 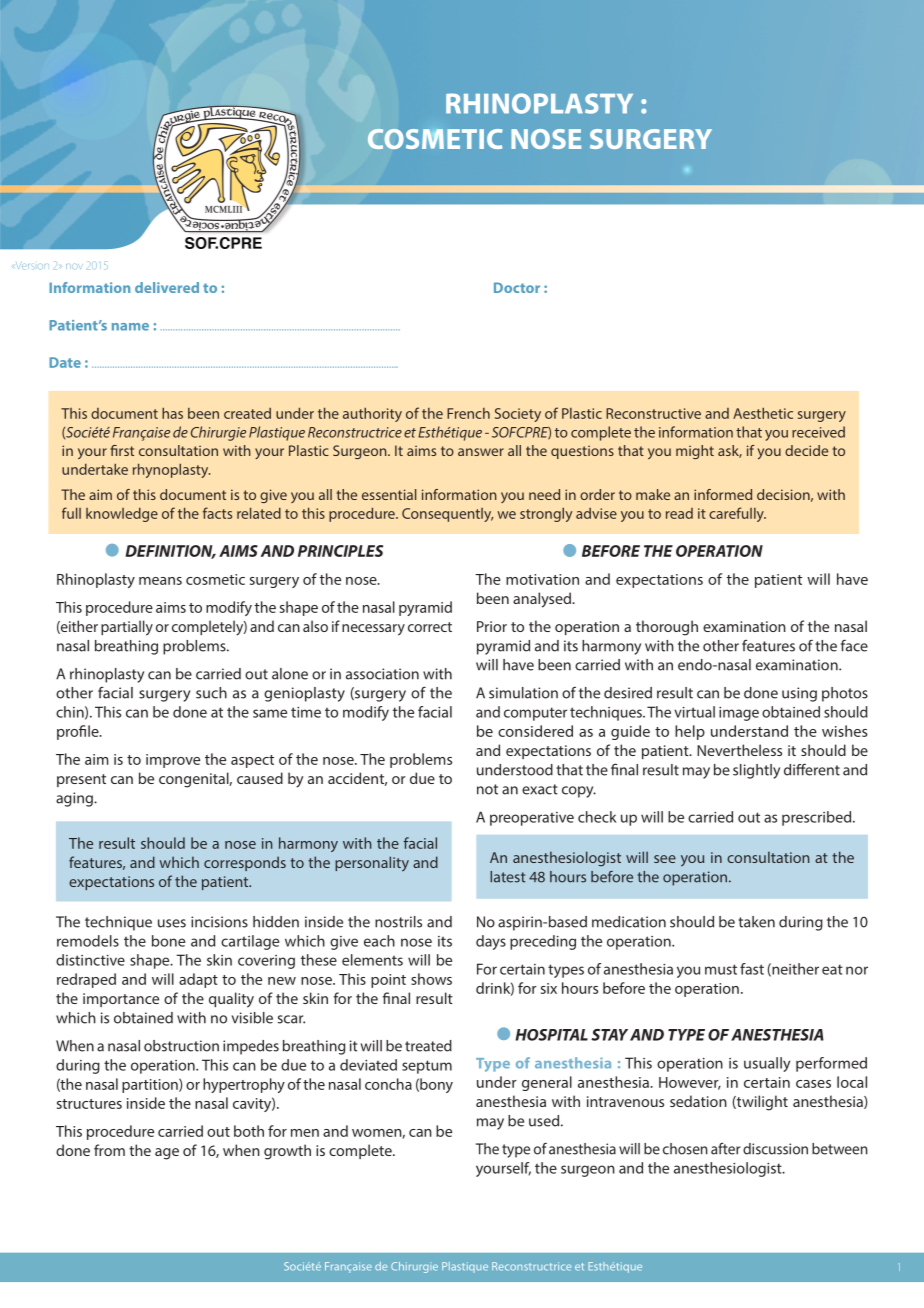 I want to click on from, so click(x=109, y=1150).
